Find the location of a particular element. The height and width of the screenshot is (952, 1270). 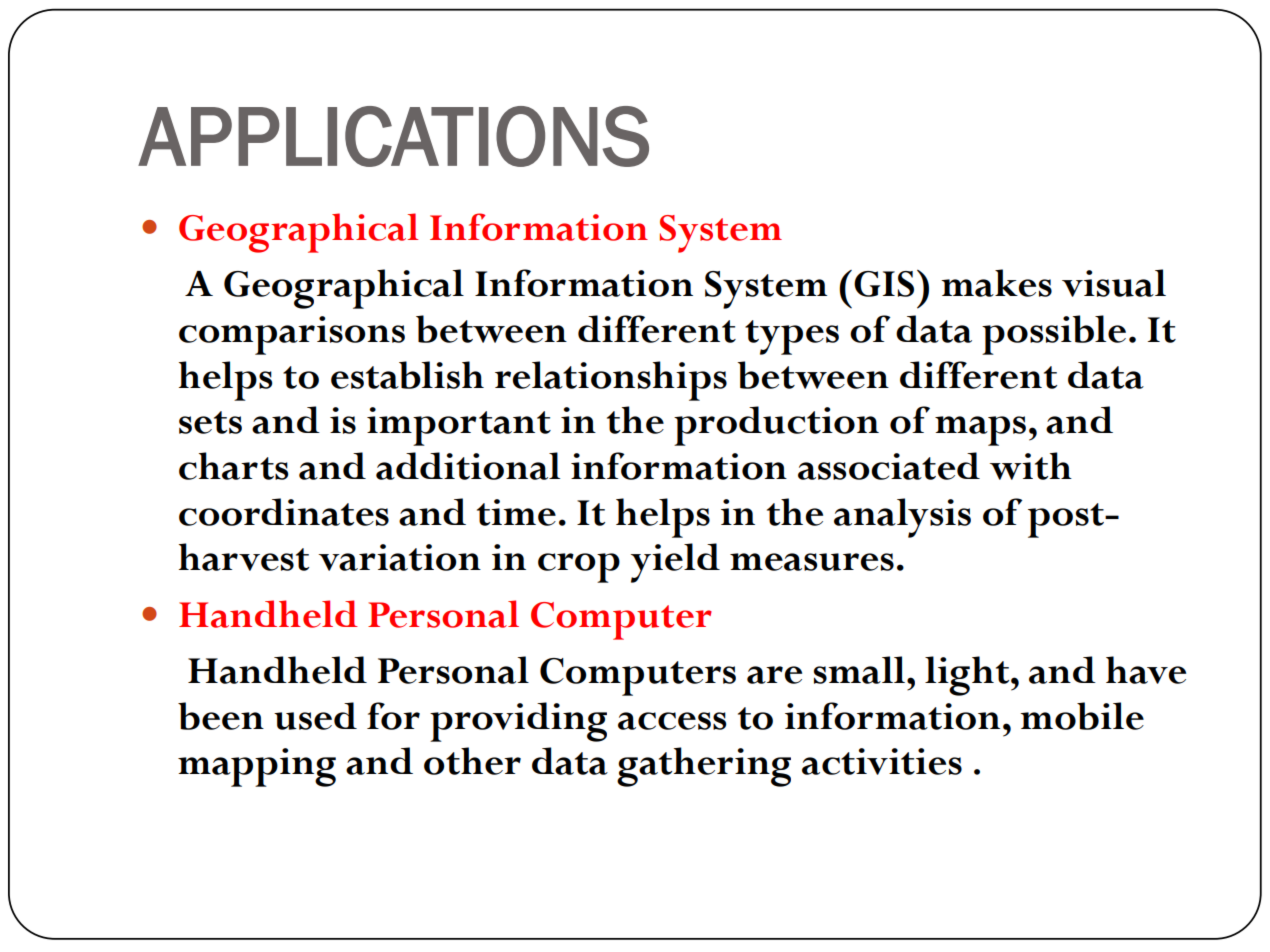

comparisons is located at coordinates (292, 335).
